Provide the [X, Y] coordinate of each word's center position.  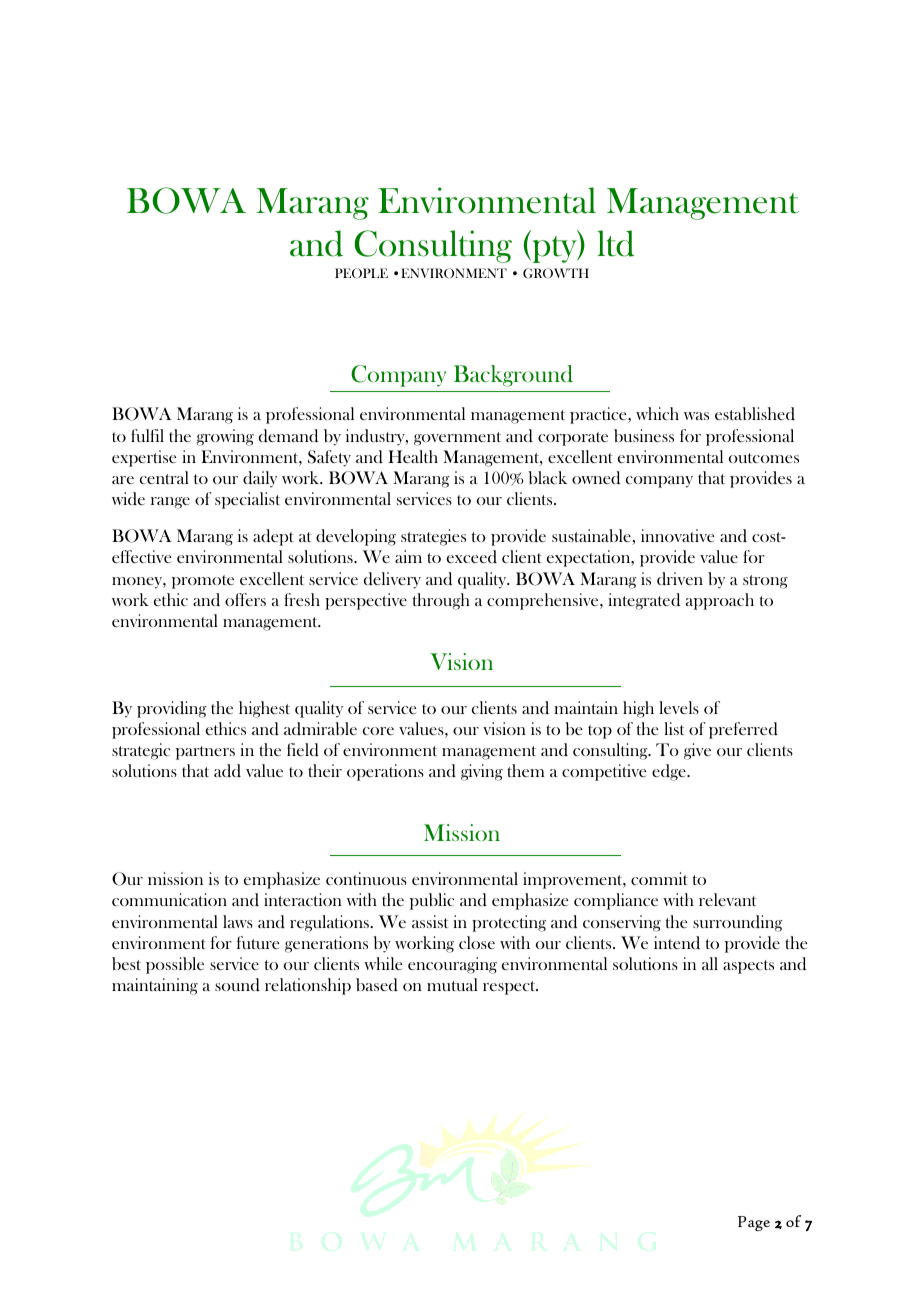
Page [754, 1223]
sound [237, 985]
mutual [452, 984]
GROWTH [556, 273]
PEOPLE [361, 273]
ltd [616, 243]
